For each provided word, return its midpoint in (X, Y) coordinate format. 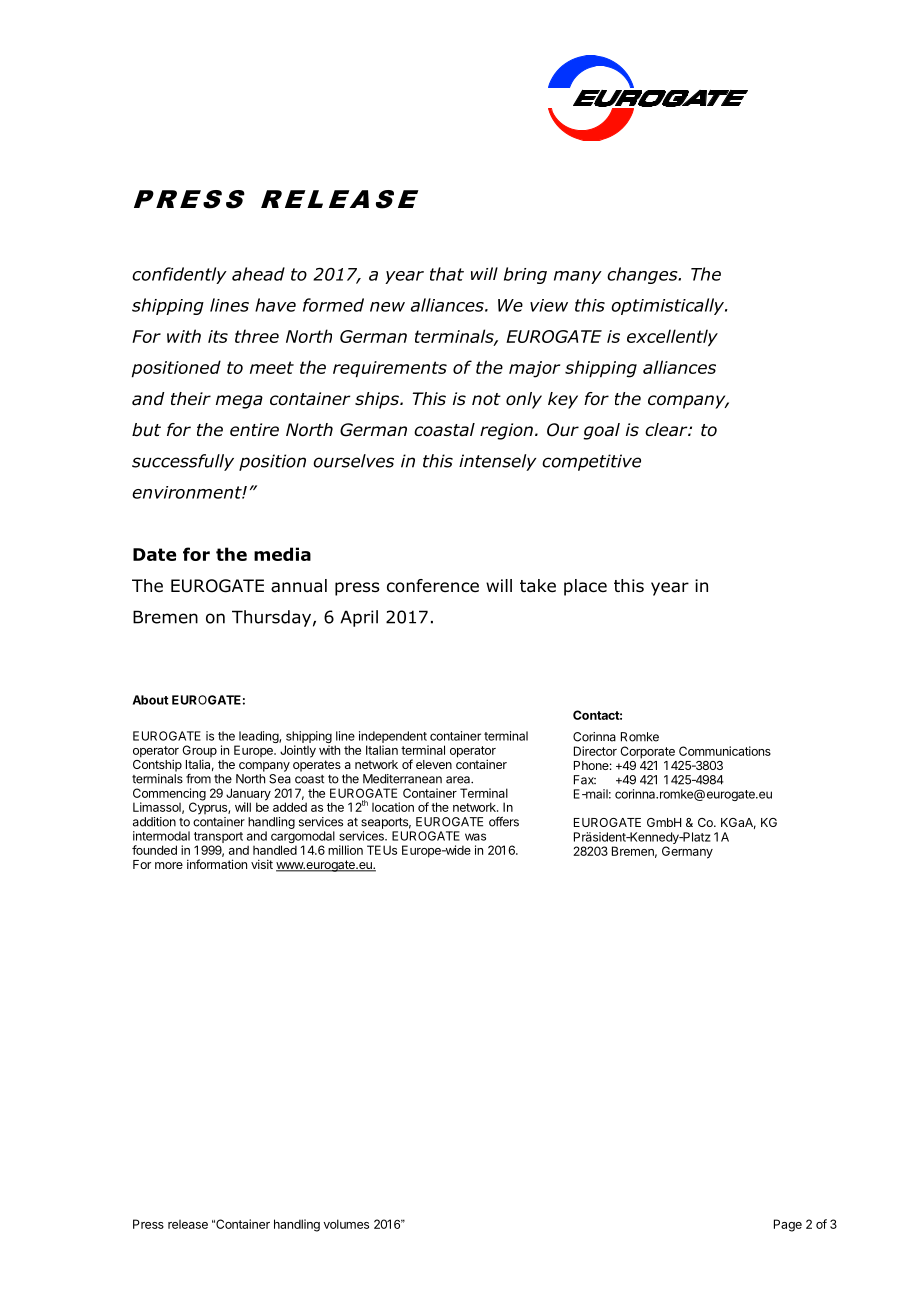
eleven (434, 764)
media (282, 554)
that (447, 274)
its (218, 336)
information (217, 864)
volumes (346, 1224)
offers (504, 821)
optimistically (669, 306)
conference (433, 586)
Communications (725, 751)
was (475, 837)
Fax (585, 780)
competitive (591, 462)
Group (199, 752)
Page (788, 1225)
